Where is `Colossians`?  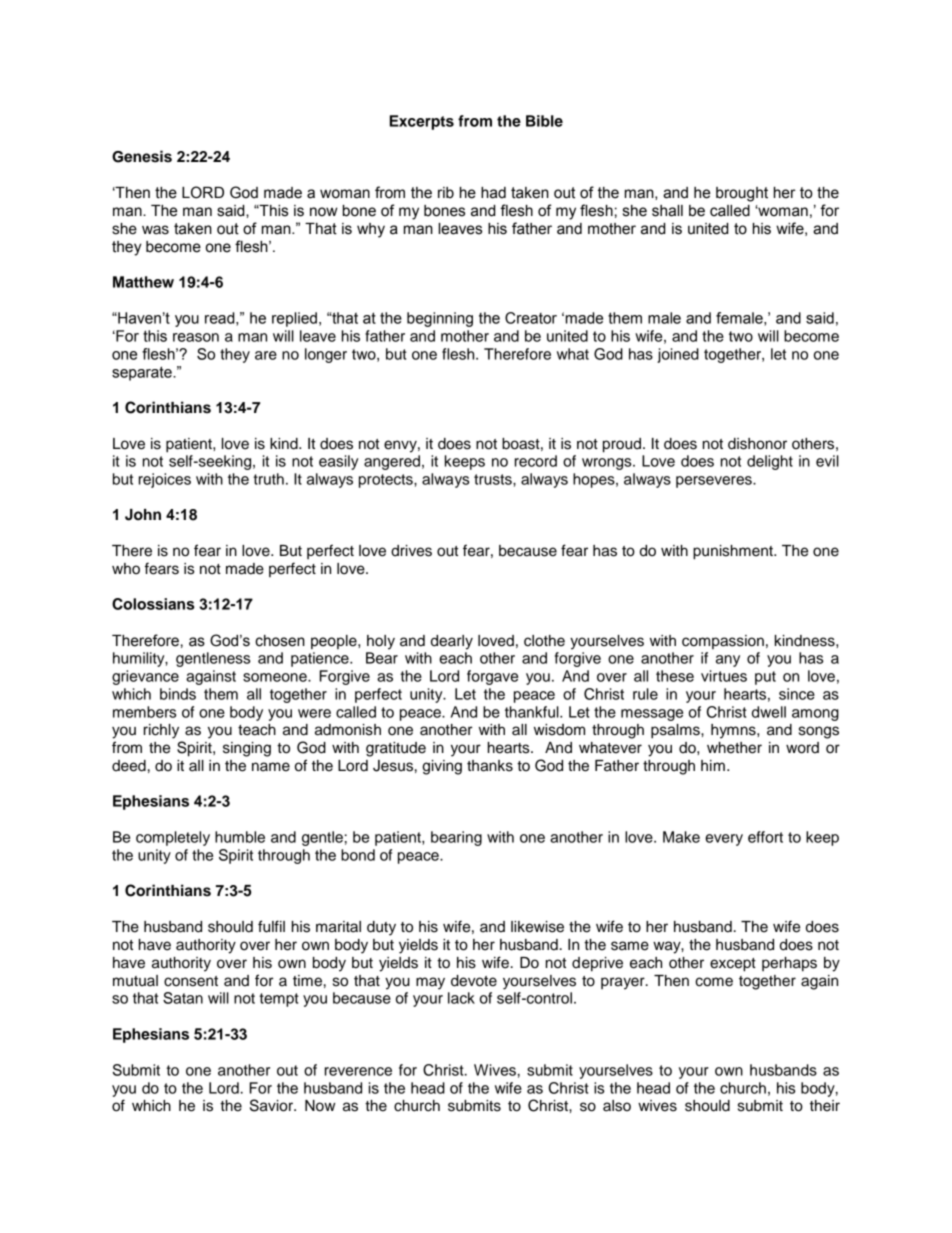 Colossians is located at coordinates (153, 604).
